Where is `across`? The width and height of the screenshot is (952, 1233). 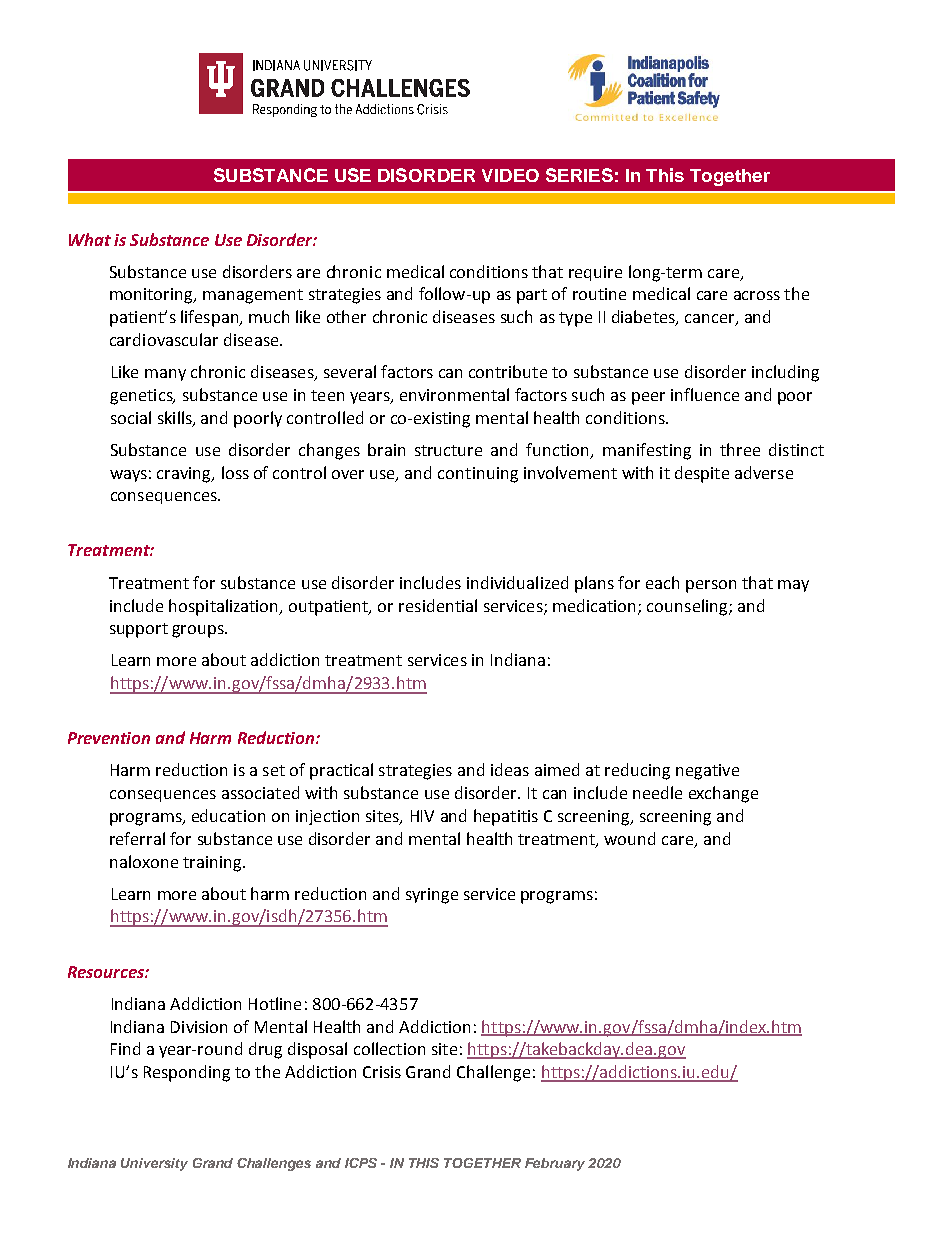 across is located at coordinates (757, 295).
